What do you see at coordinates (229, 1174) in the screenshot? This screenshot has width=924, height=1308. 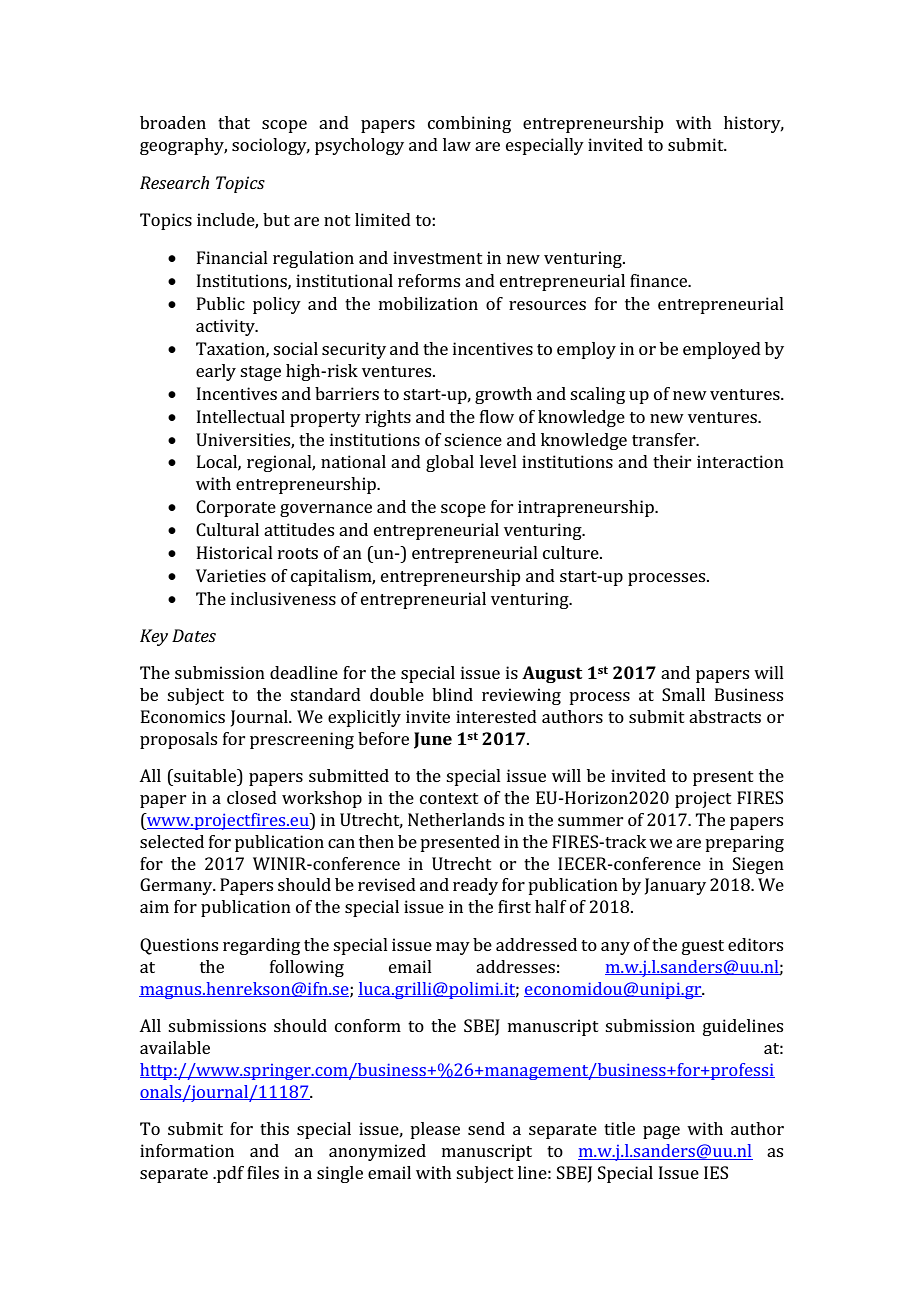 I see `pdf` at bounding box center [229, 1174].
